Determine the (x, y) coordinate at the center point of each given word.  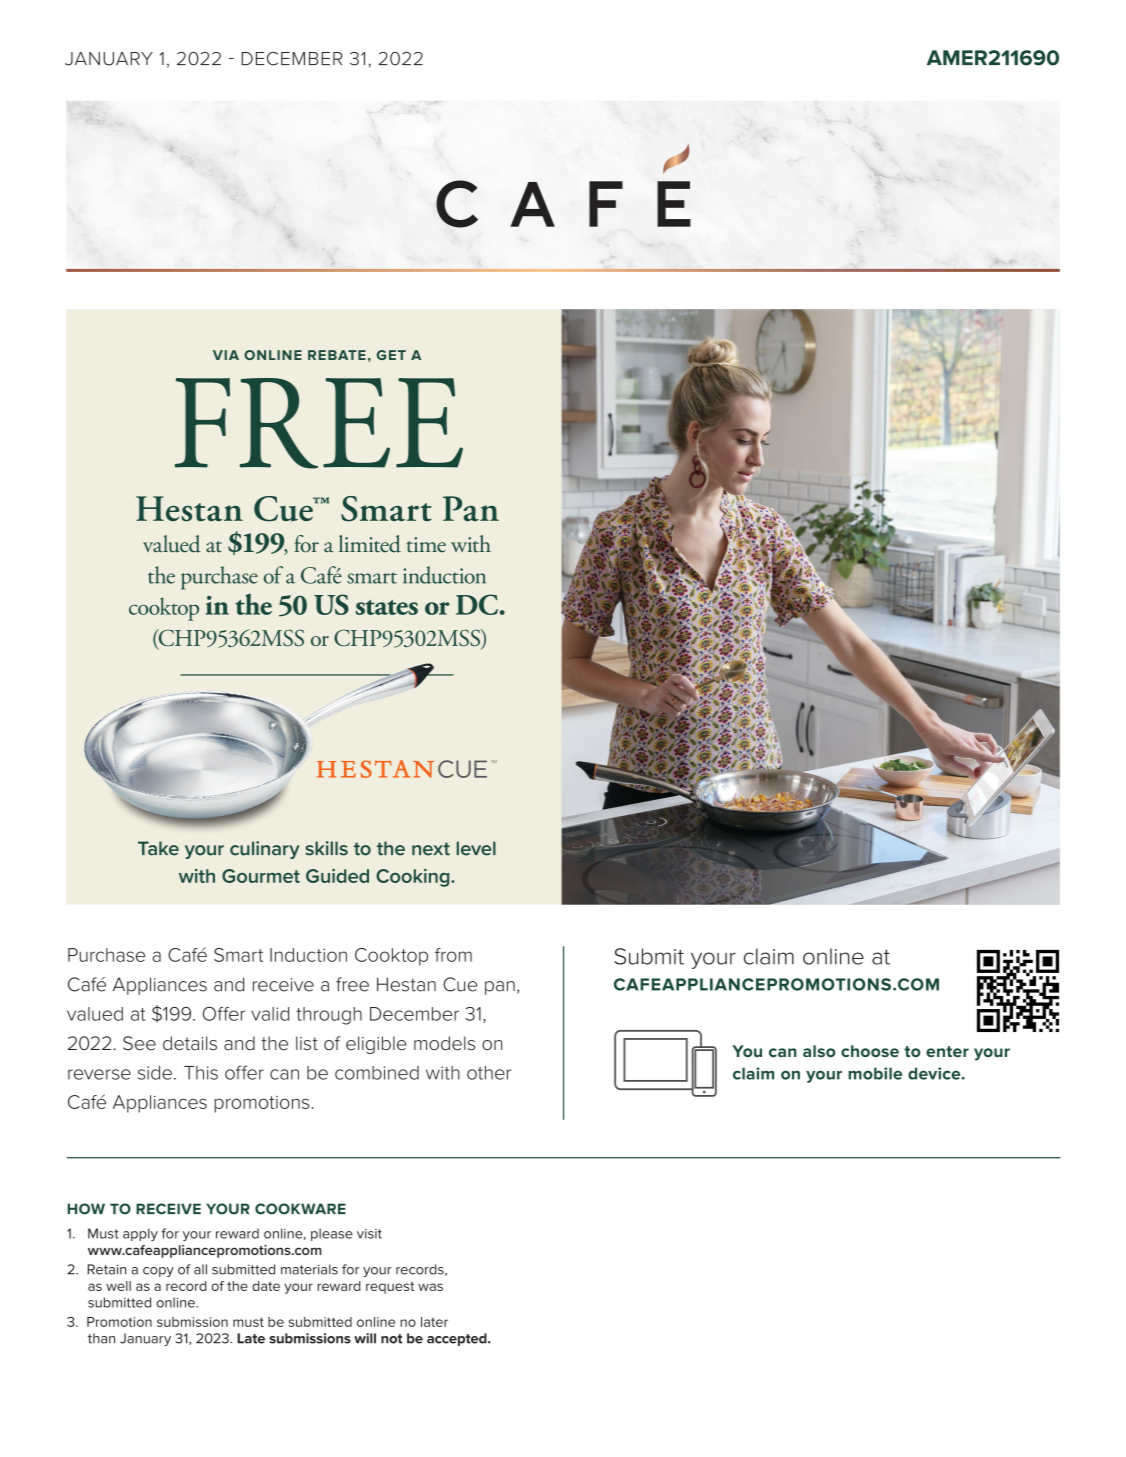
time (426, 545)
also (819, 1051)
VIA (226, 355)
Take (158, 848)
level (476, 848)
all (200, 1269)
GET (391, 355)
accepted (458, 1339)
